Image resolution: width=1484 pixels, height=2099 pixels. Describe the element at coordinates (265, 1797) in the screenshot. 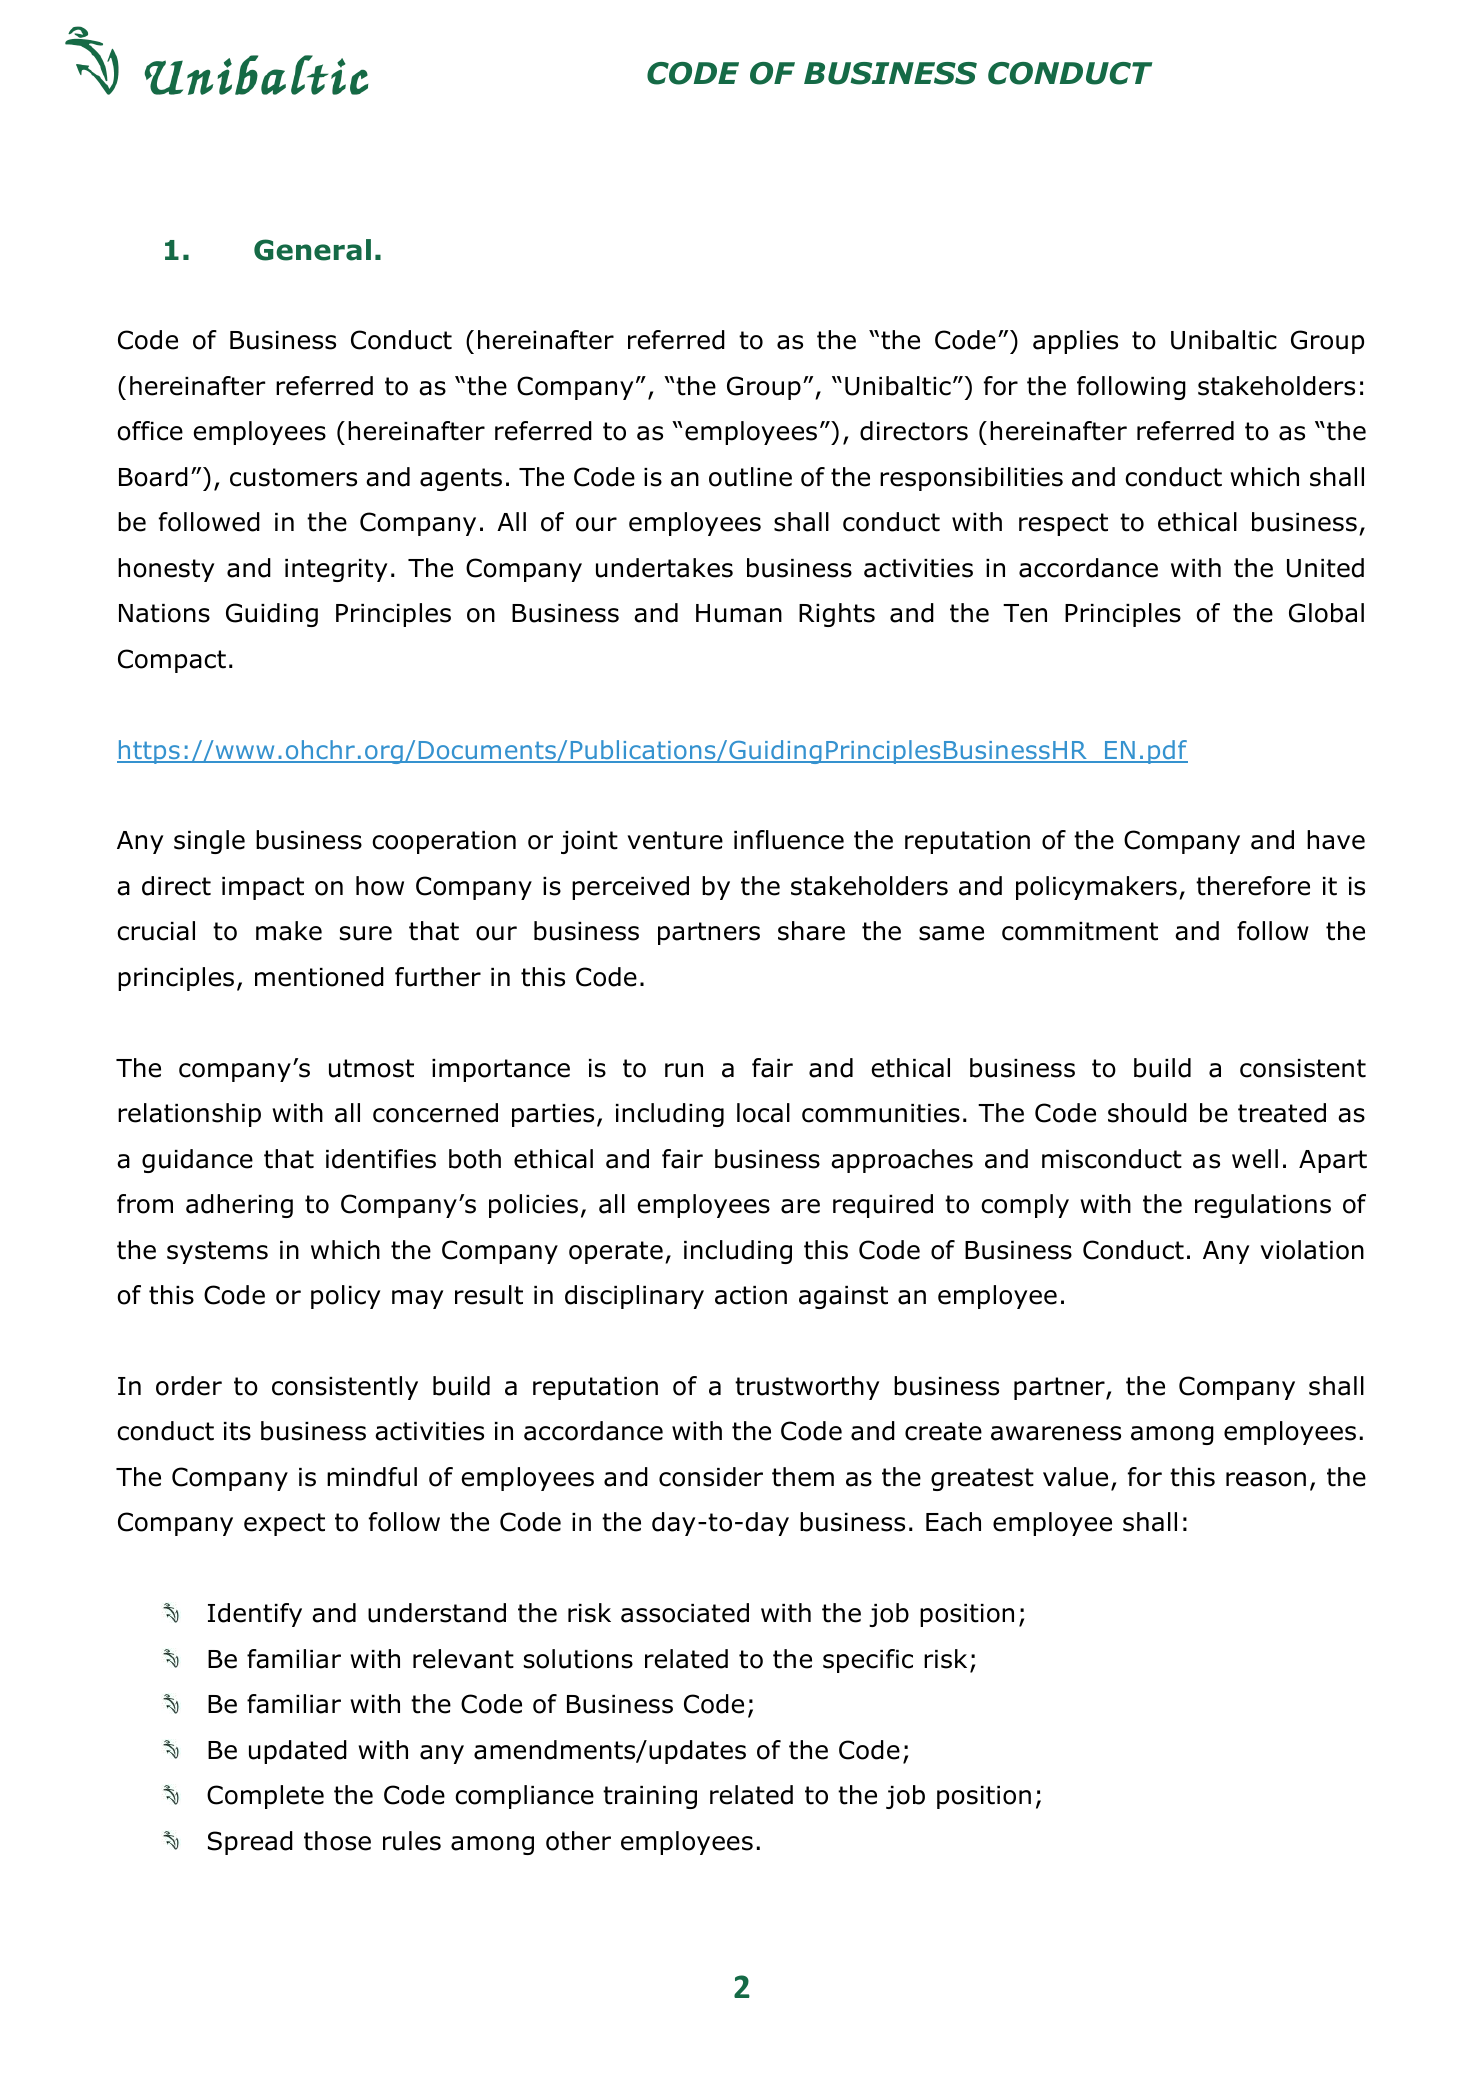

I see `Complete` at that location.
